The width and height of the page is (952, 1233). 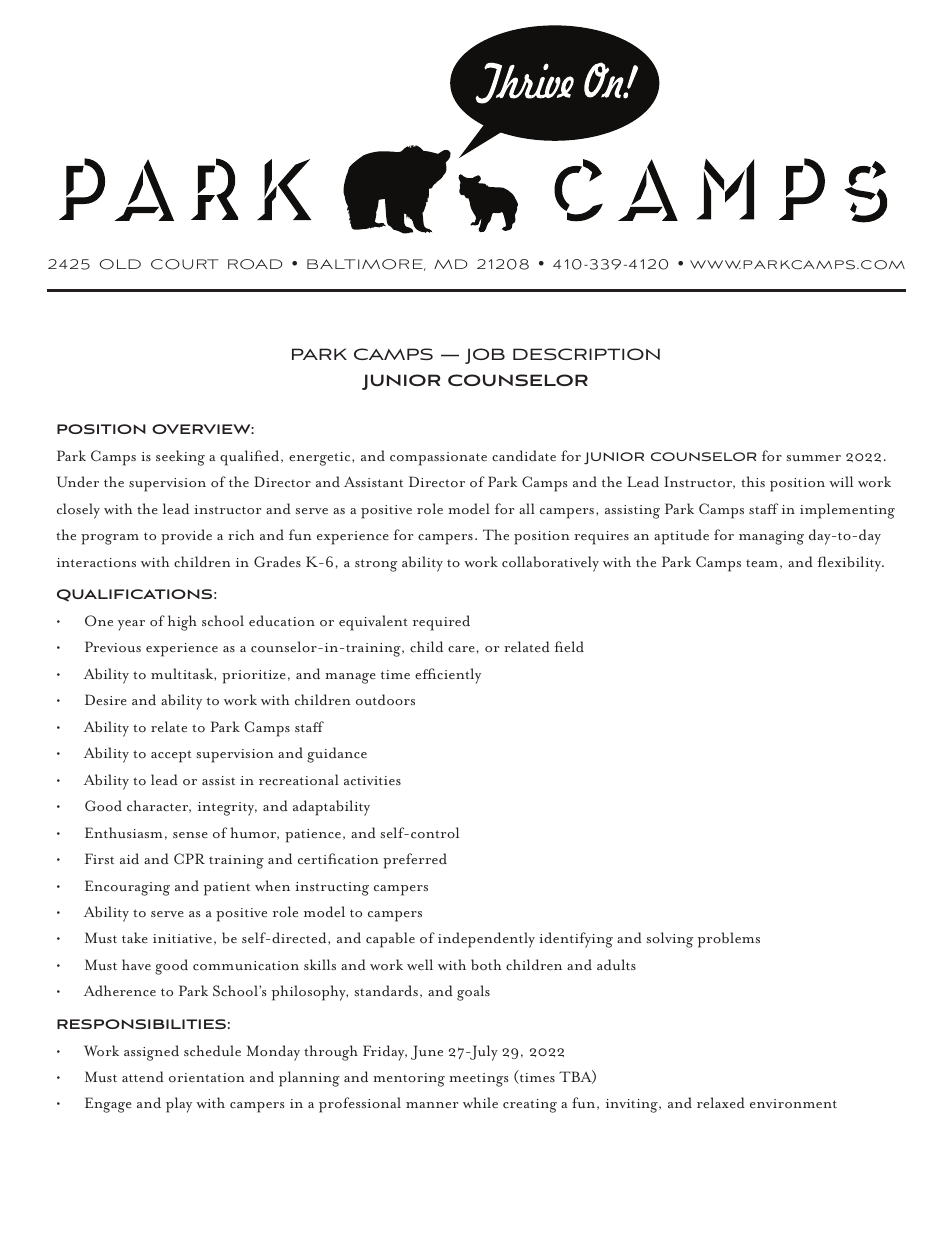 What do you see at coordinates (415, 861) in the page?
I see `preferred` at bounding box center [415, 861].
